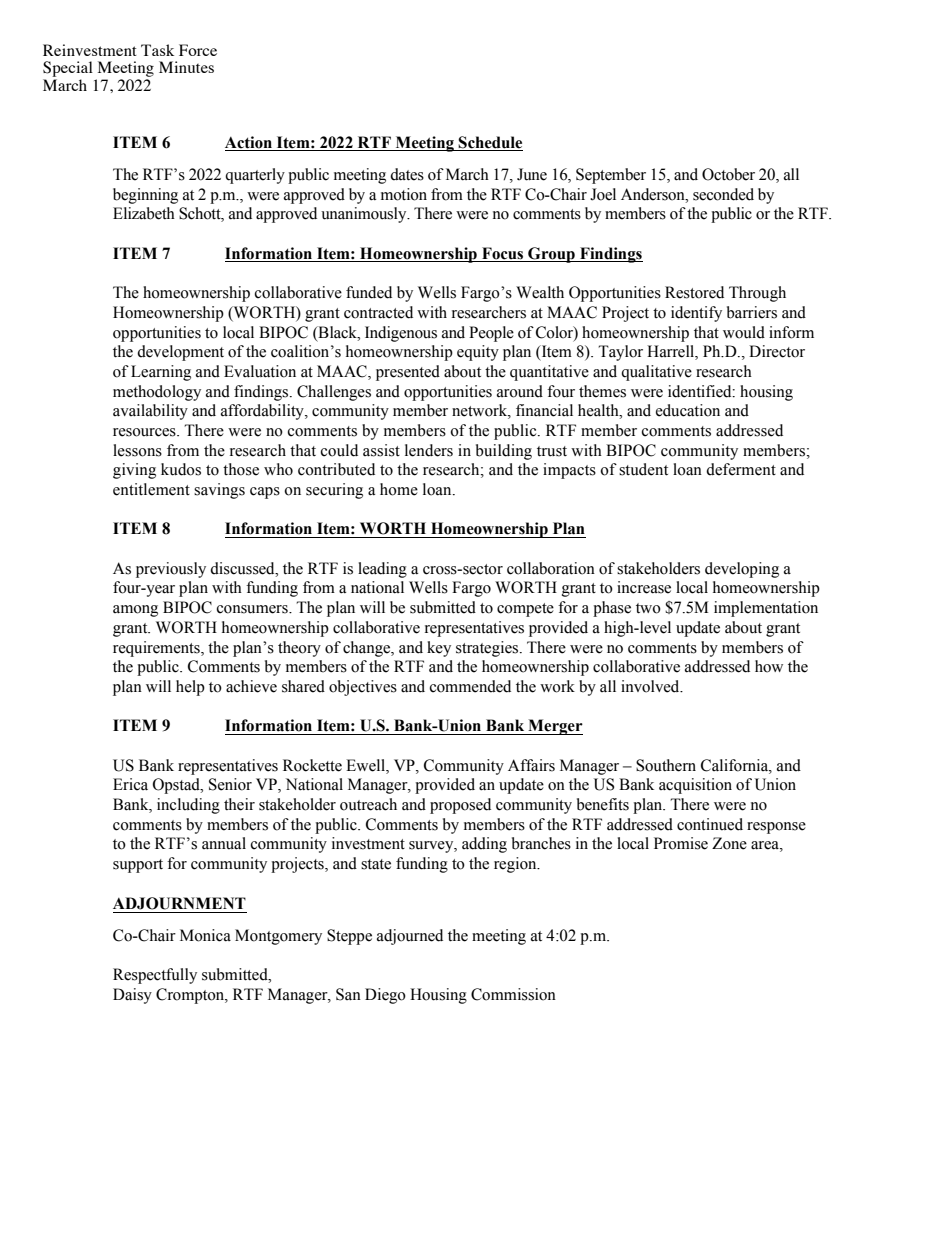  What do you see at coordinates (382, 570) in the screenshot?
I see `leading` at bounding box center [382, 570].
